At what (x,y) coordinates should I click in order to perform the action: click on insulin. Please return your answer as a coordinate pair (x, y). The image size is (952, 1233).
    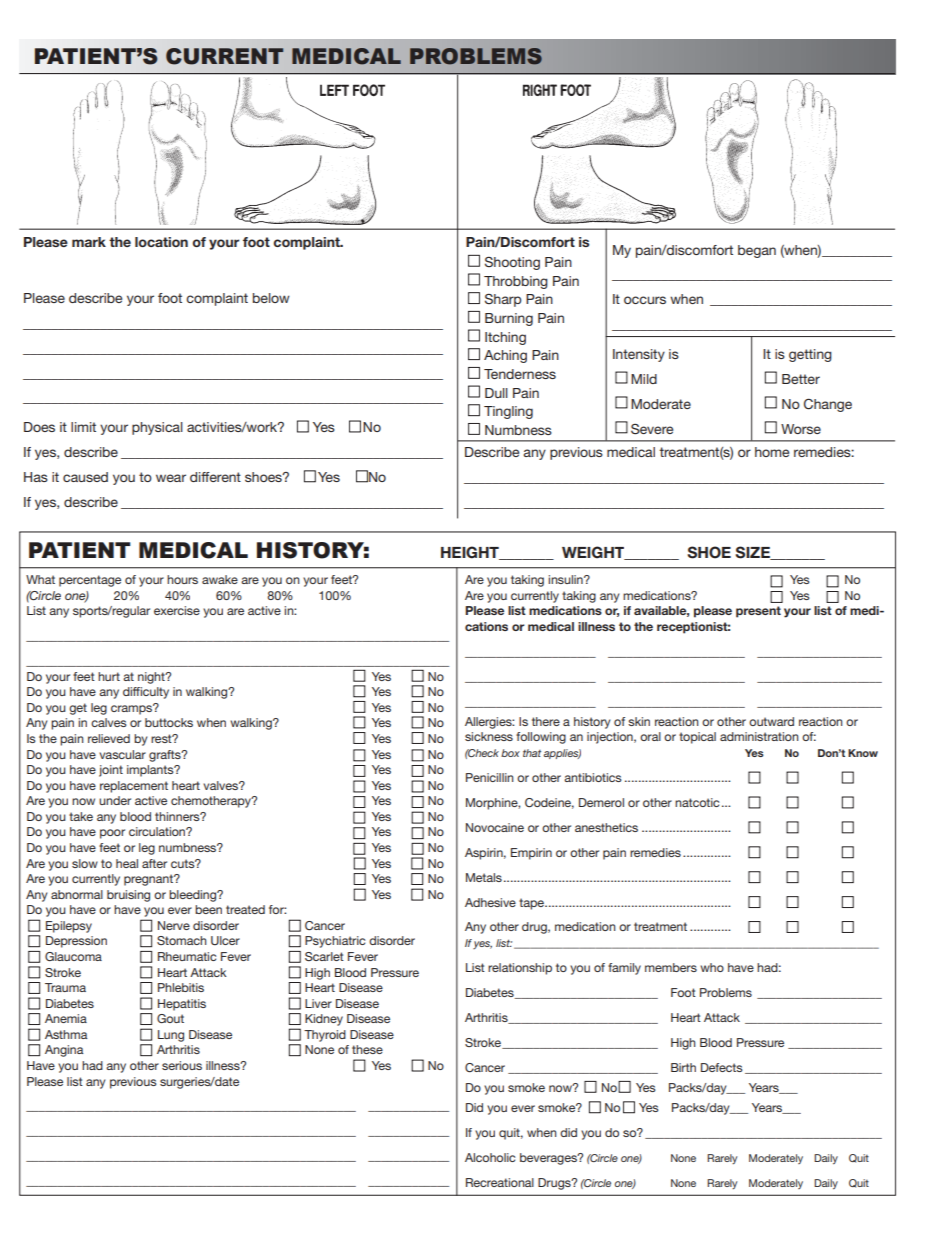
    Looking at the image, I should click on (566, 579).
